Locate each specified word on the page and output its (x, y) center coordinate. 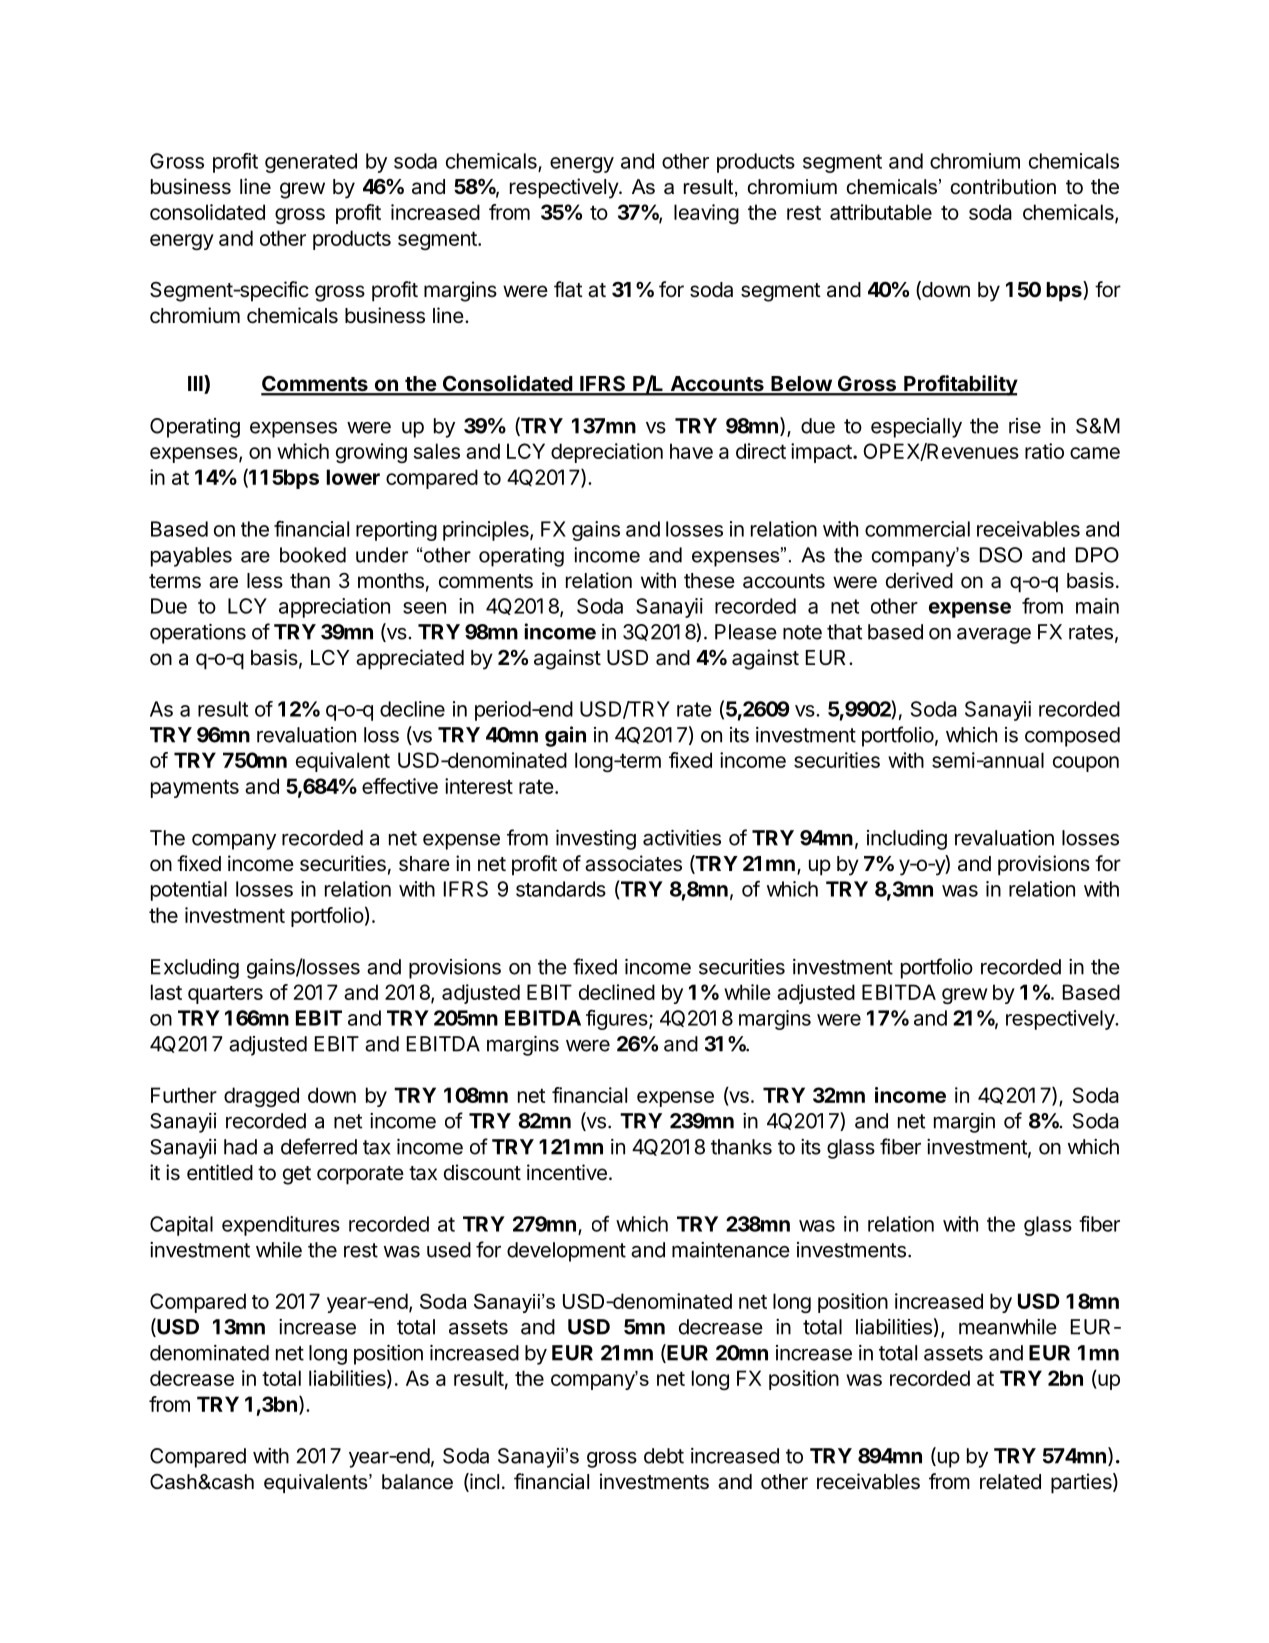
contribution (1003, 187)
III (196, 383)
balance (417, 1482)
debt (664, 1456)
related (1010, 1482)
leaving (706, 214)
